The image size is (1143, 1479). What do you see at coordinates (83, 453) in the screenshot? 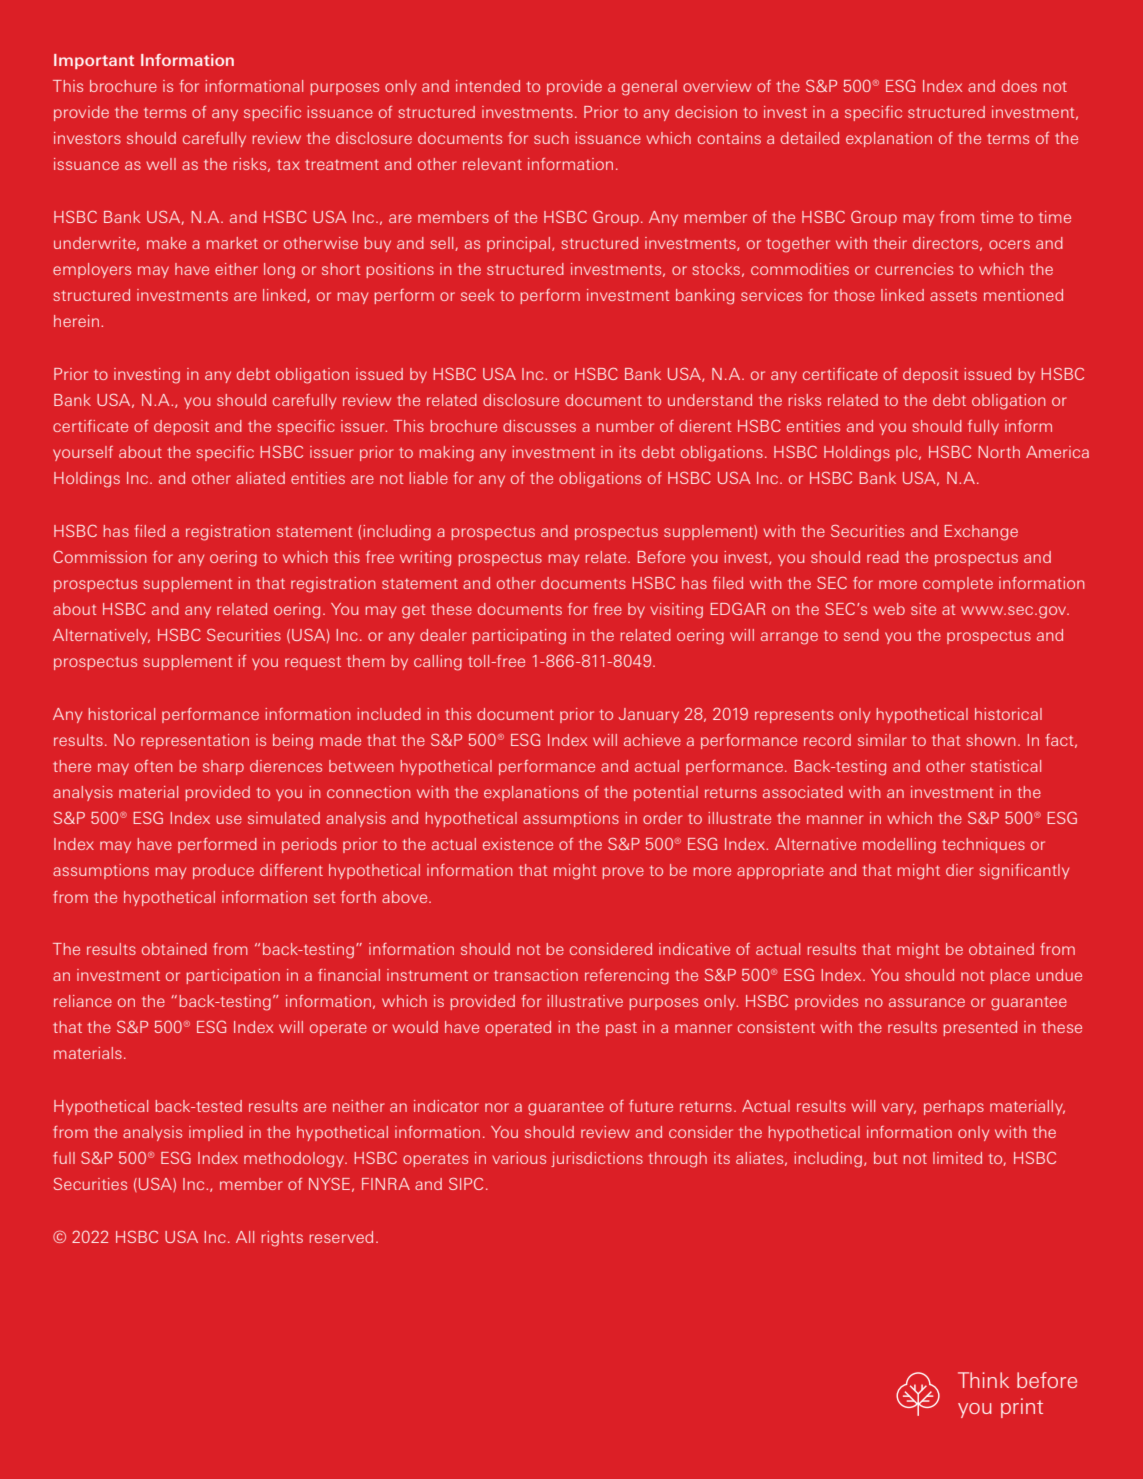
I see `yourself` at bounding box center [83, 453].
